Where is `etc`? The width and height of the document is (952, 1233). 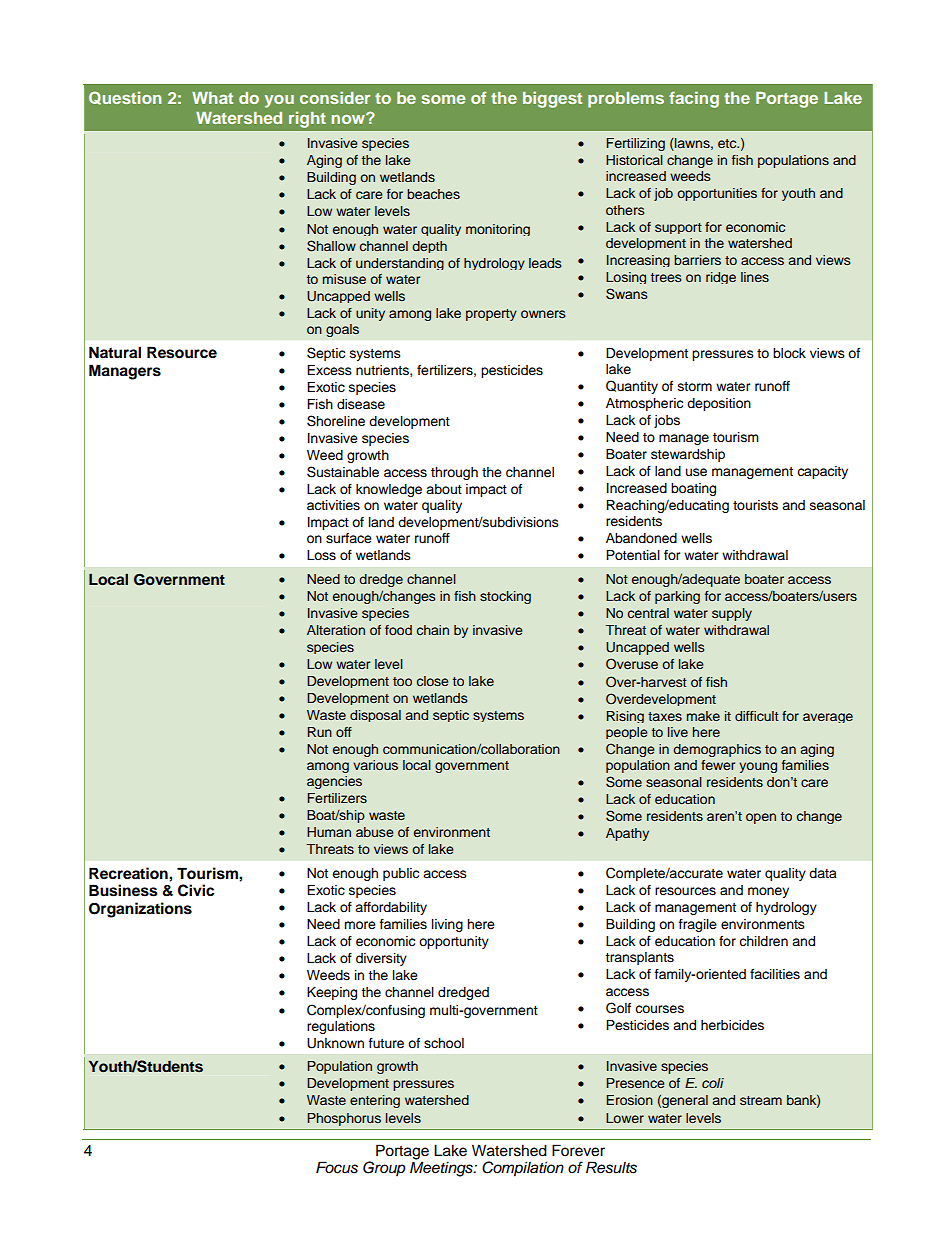 etc is located at coordinates (728, 143).
